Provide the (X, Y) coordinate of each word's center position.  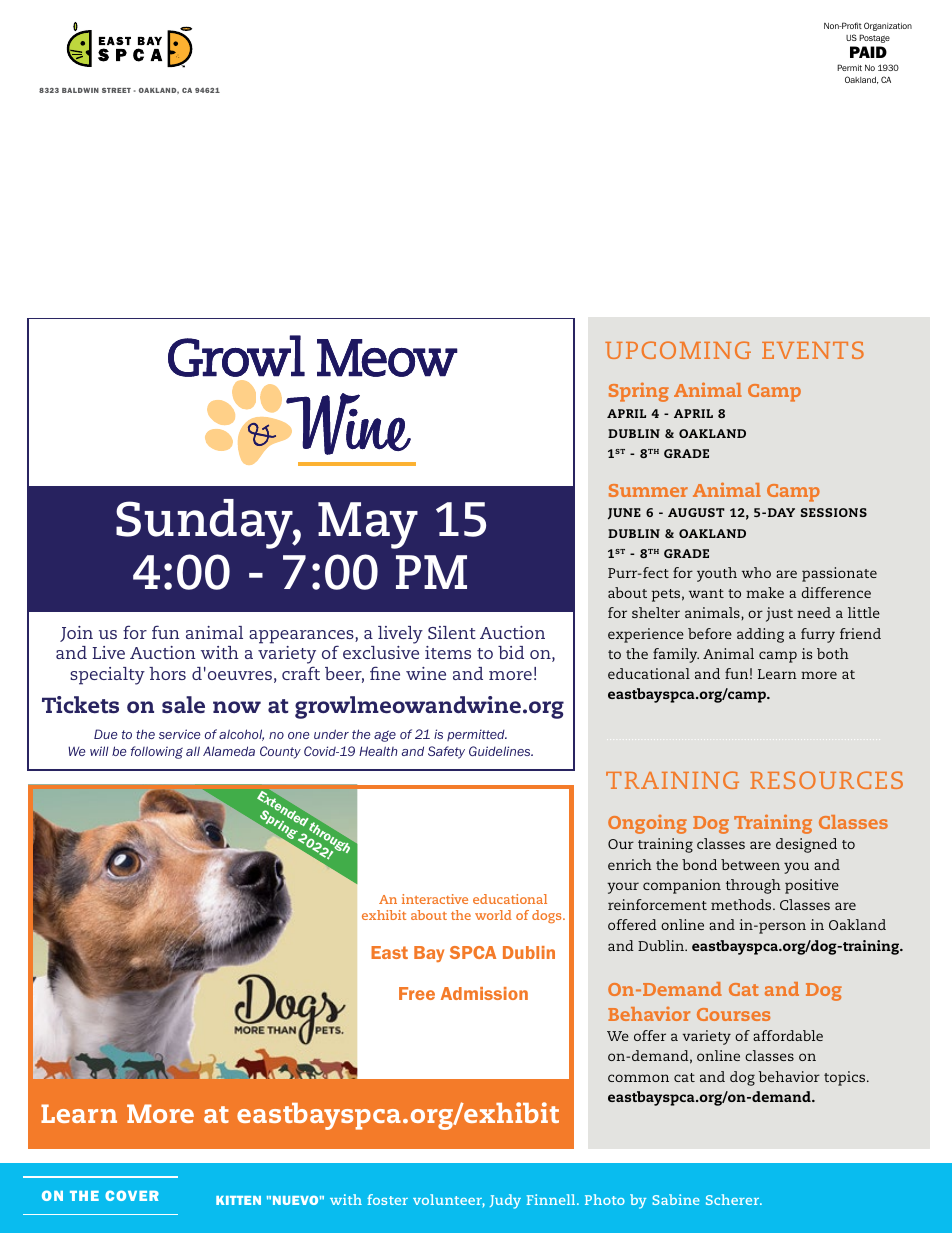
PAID (868, 52)
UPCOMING (678, 350)
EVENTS (813, 350)
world (493, 915)
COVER (132, 1195)
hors (167, 673)
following (157, 752)
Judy (505, 1201)
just (779, 614)
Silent (452, 632)
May (368, 525)
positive (812, 886)
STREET (116, 90)
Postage (874, 38)
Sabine (676, 1199)
